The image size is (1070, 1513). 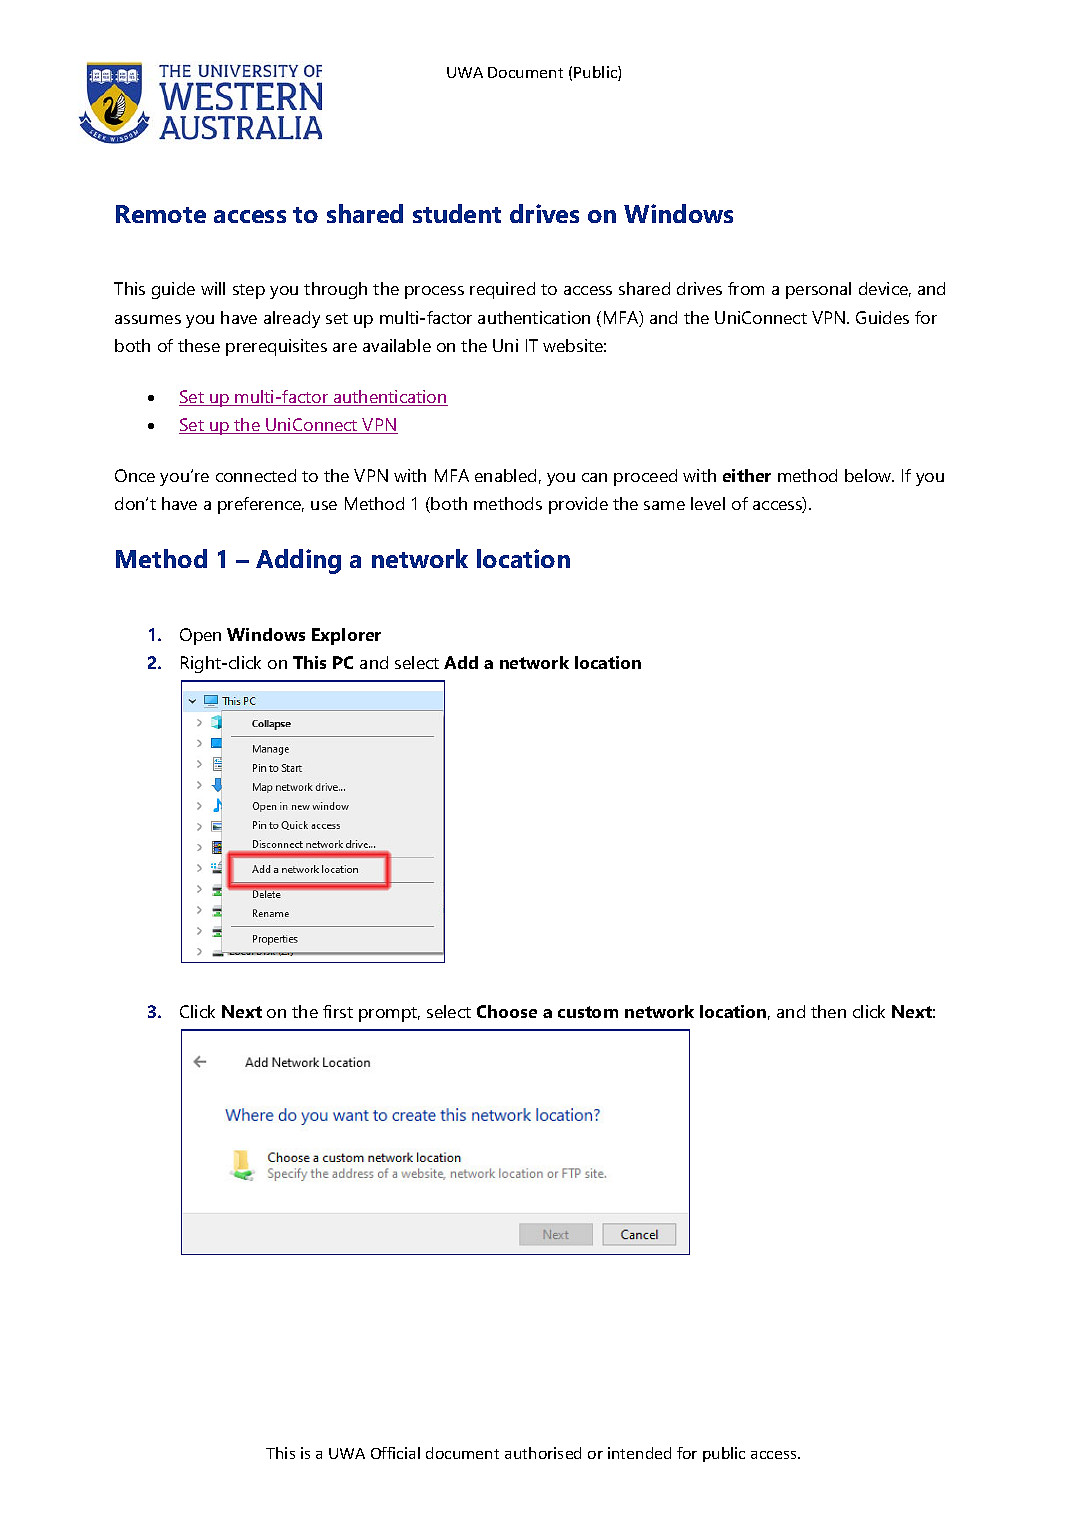 I want to click on from, so click(x=746, y=288).
